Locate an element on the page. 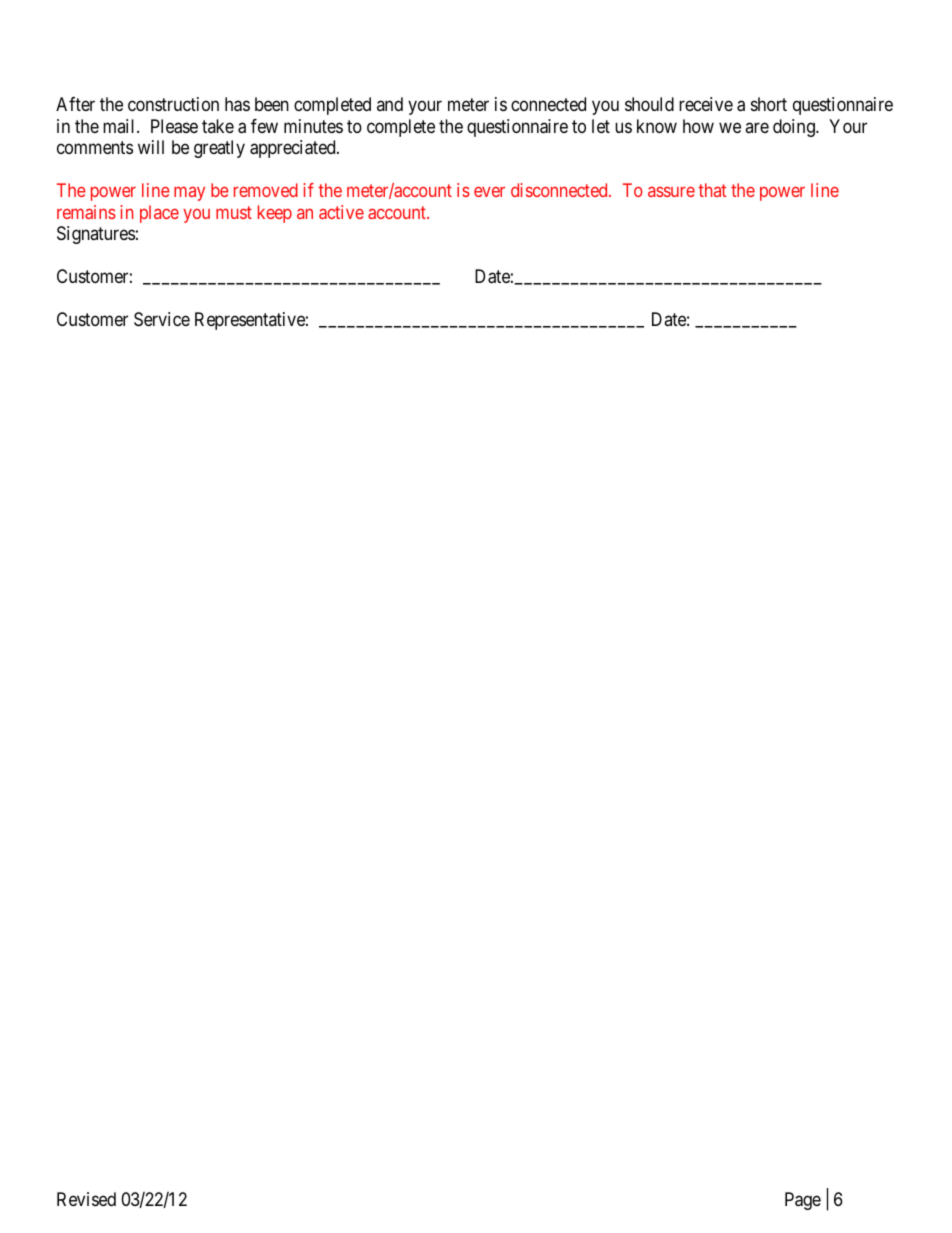  keep is located at coordinates (275, 214).
